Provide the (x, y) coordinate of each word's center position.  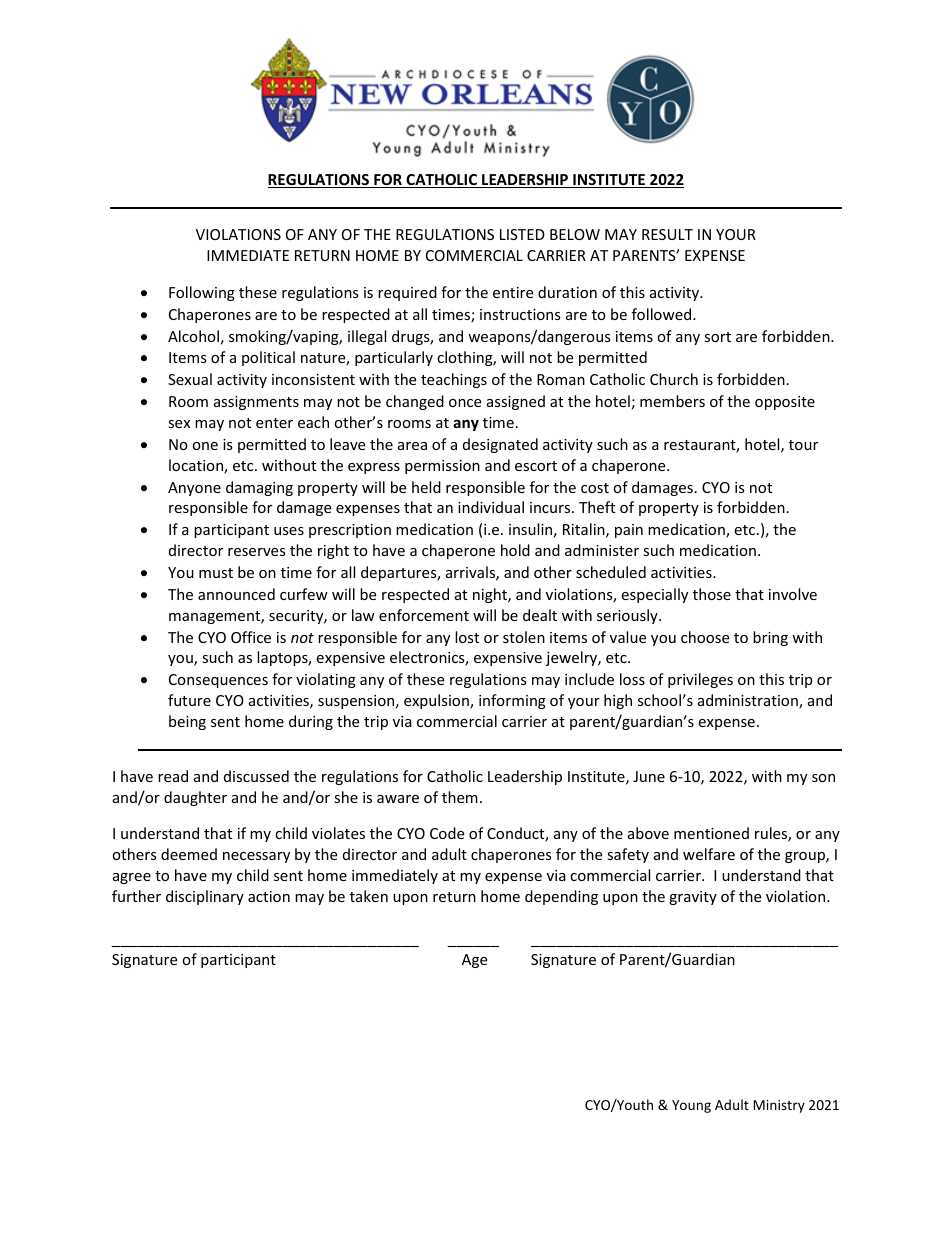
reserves (257, 552)
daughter (195, 798)
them (460, 797)
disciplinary (205, 897)
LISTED (522, 234)
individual (491, 507)
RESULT (667, 234)
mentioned (711, 833)
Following (202, 293)
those (712, 594)
